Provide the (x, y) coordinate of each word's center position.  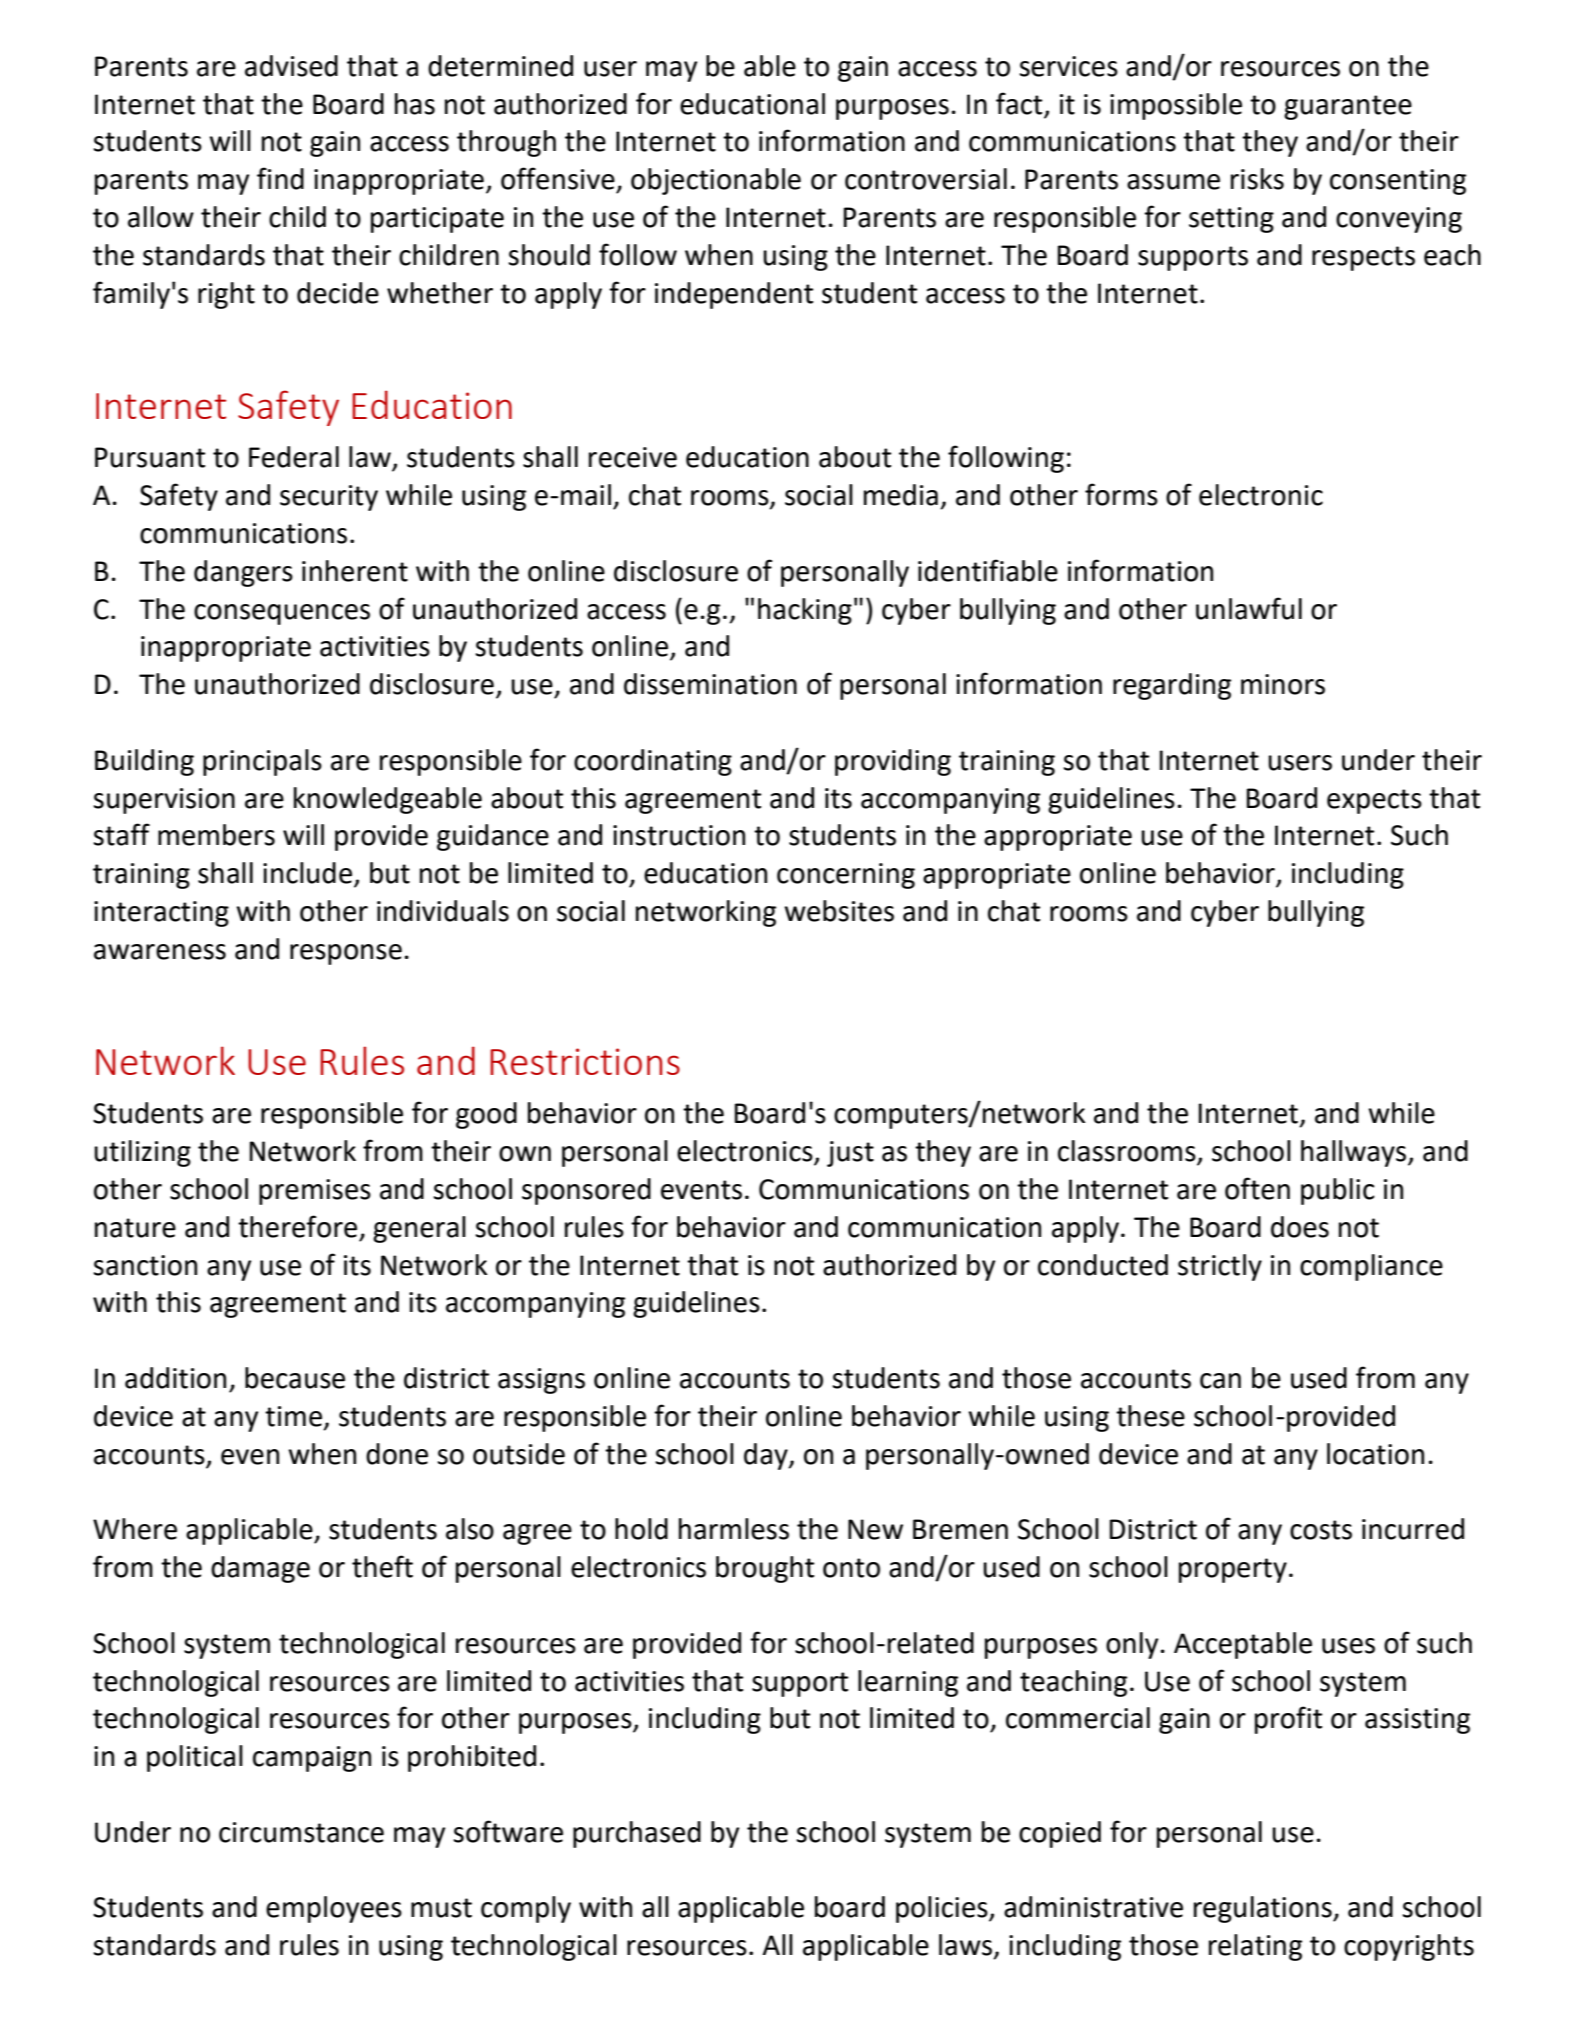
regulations (1264, 1909)
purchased (637, 1834)
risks (1257, 179)
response (346, 954)
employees (334, 1909)
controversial (926, 179)
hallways (1355, 1153)
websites (839, 911)
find (280, 178)
